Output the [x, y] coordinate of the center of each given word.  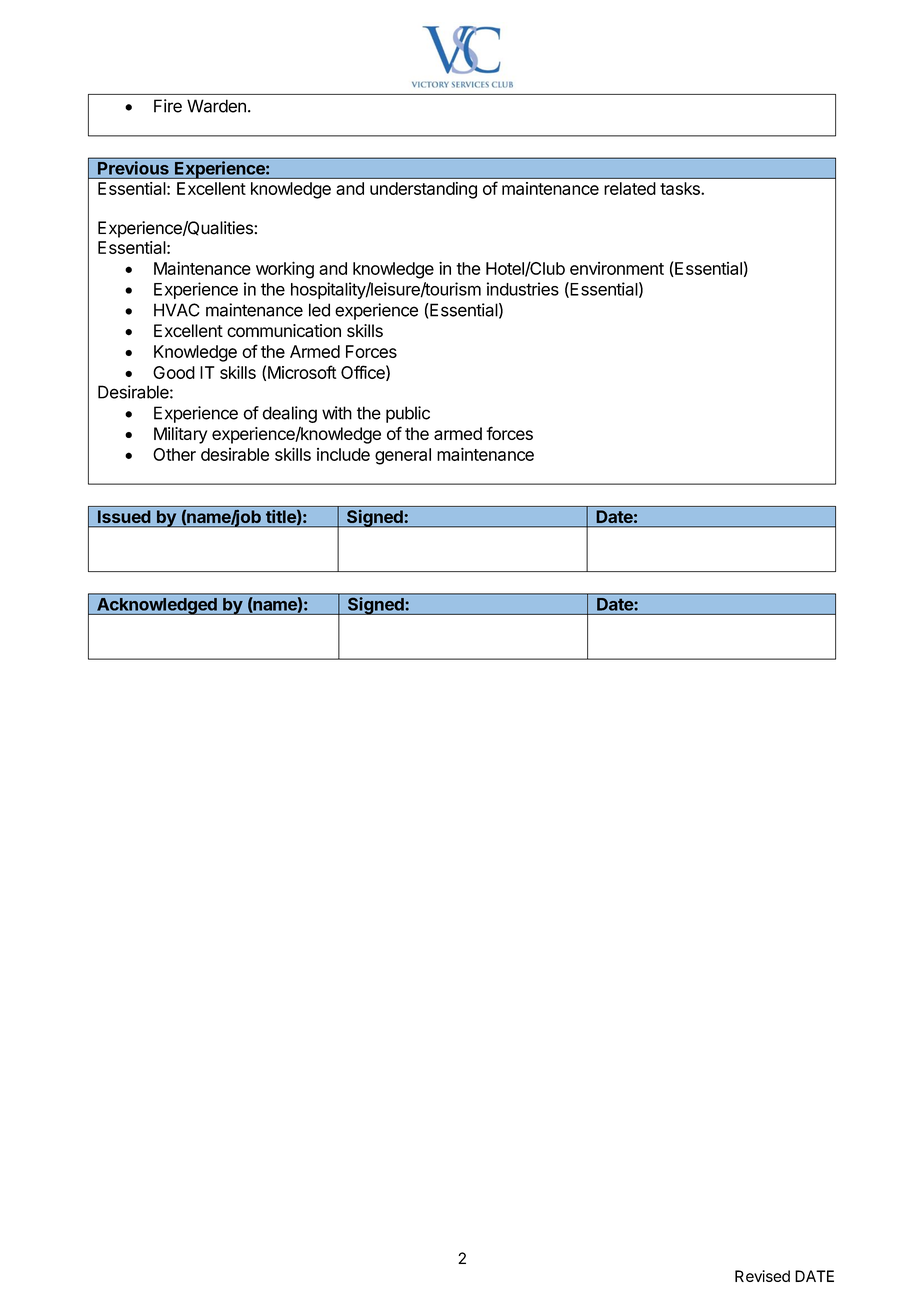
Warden [216, 106]
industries [523, 289]
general [403, 456]
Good [174, 372]
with [337, 413]
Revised [762, 1276]
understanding [423, 190]
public [408, 414]
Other [174, 454]
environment [617, 268]
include [343, 454]
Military [181, 435]
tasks [681, 188]
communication [284, 331]
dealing [289, 414]
